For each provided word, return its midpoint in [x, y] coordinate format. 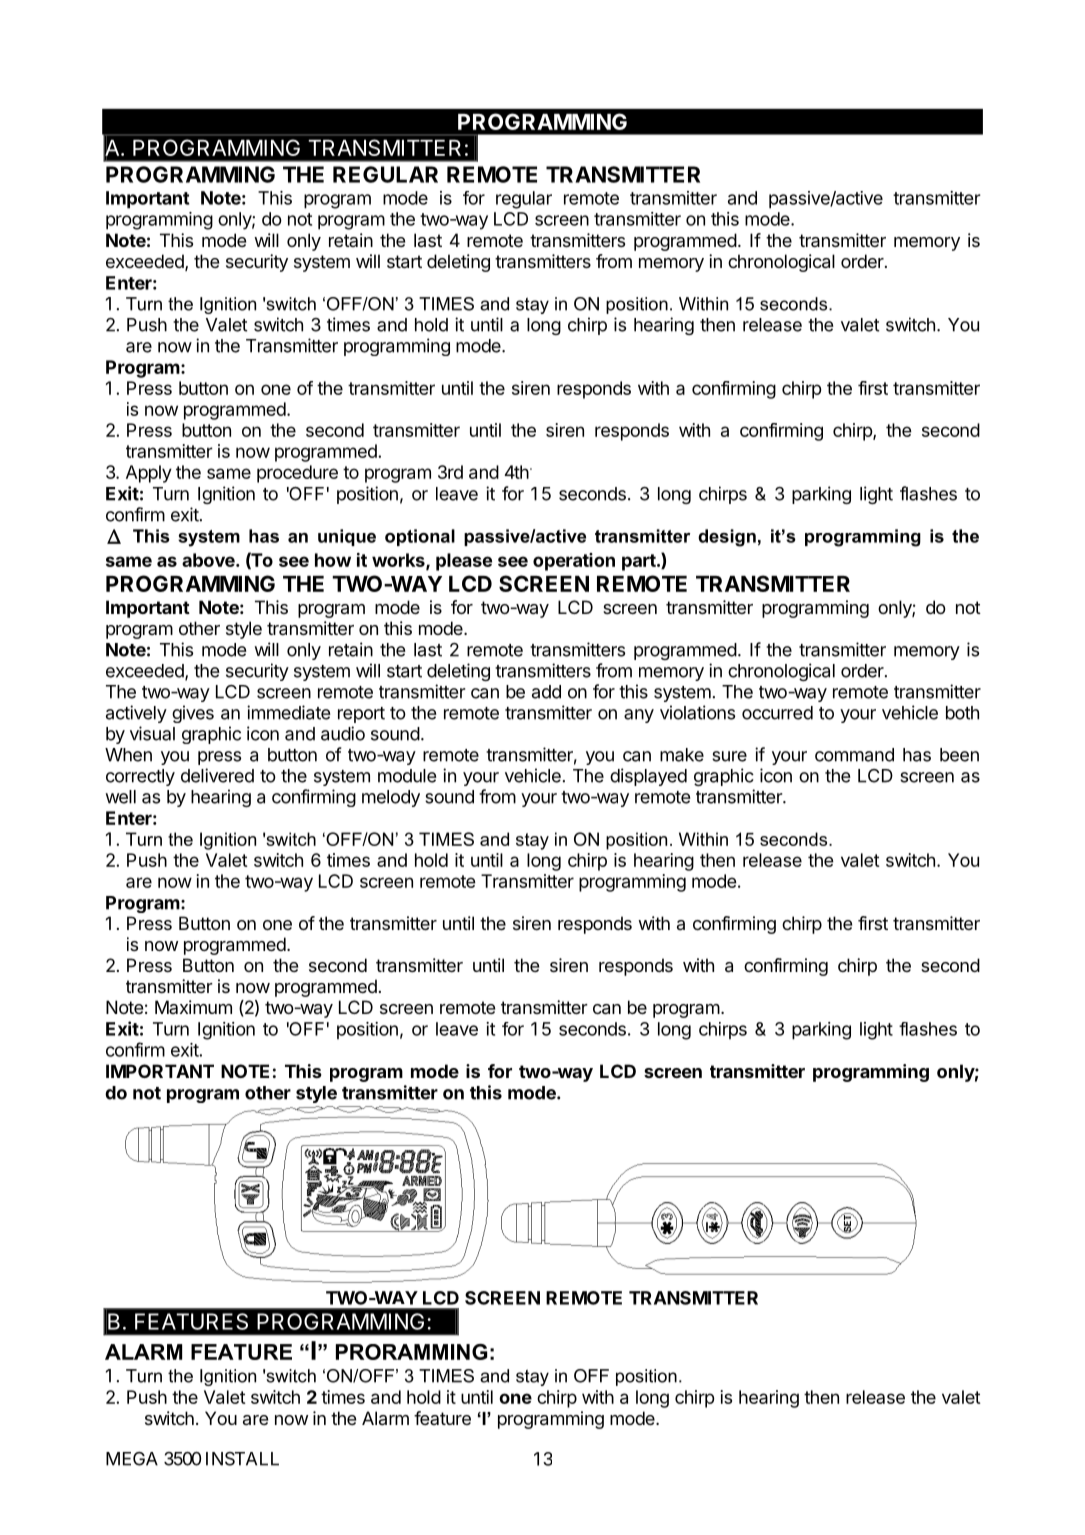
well [120, 797]
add [546, 692]
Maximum [193, 1007]
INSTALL [242, 1459]
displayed [648, 777]
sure [729, 756]
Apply [149, 474]
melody [391, 798]
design [727, 538]
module [407, 776]
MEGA [132, 1459]
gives [193, 714]
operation [574, 562]
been [959, 755]
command [854, 755]
